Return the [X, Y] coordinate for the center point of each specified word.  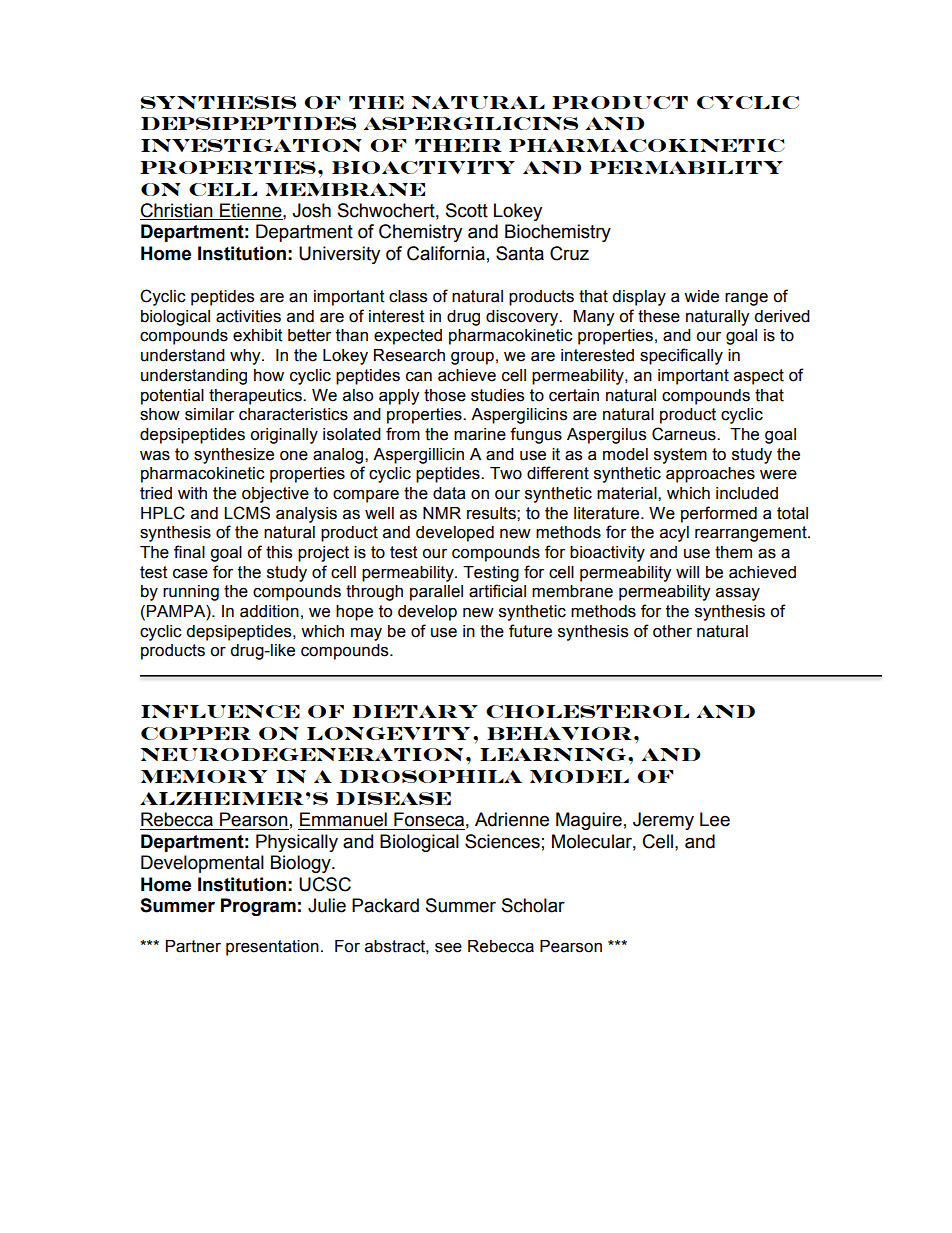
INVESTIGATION [251, 145]
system [680, 456]
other [672, 631]
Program [258, 907]
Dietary [415, 711]
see [448, 948]
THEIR [458, 145]
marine [480, 434]
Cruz [569, 253]
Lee [715, 819]
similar [209, 414]
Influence [220, 711]
